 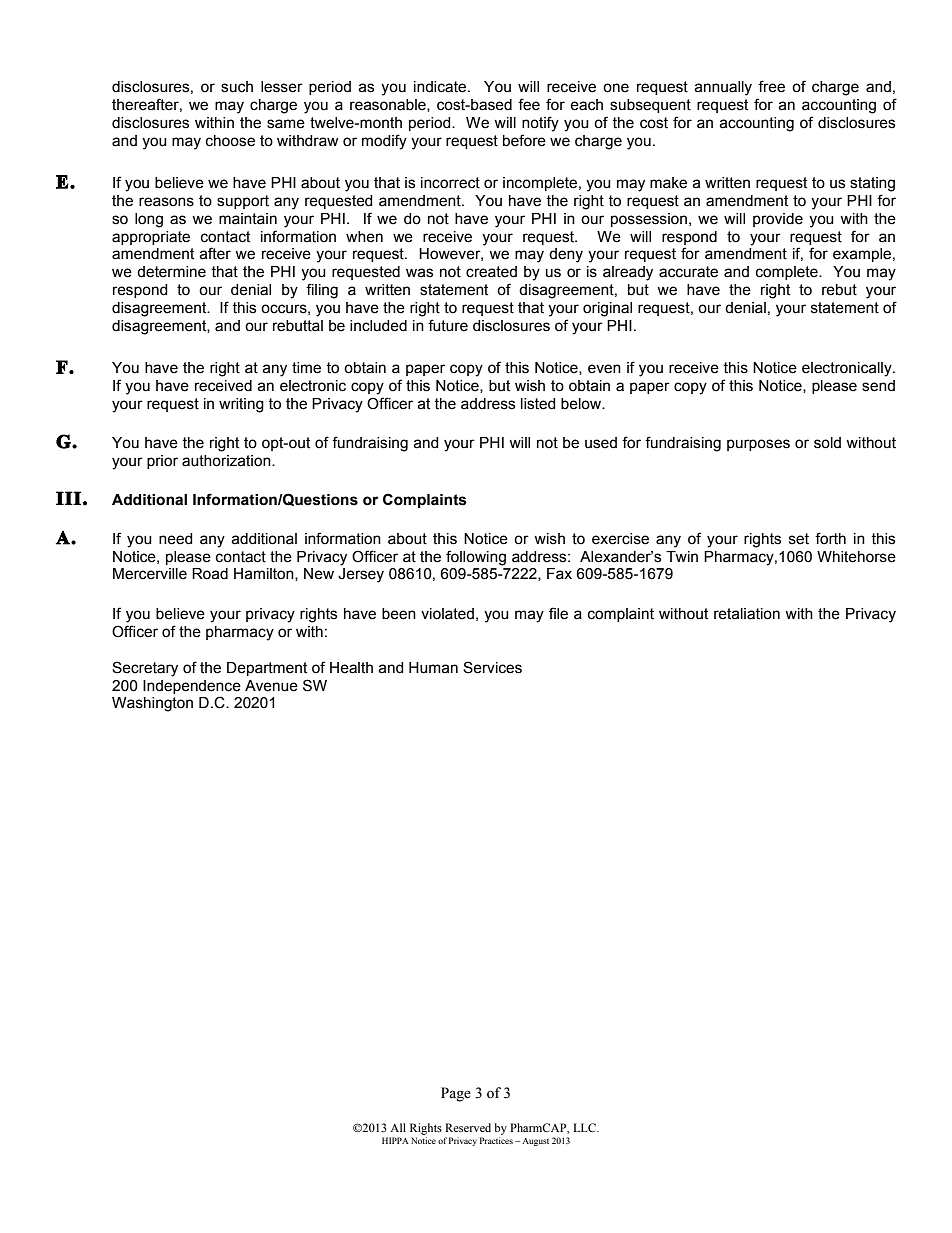 What do you see at coordinates (441, 87) in the screenshot?
I see `indicate` at bounding box center [441, 87].
